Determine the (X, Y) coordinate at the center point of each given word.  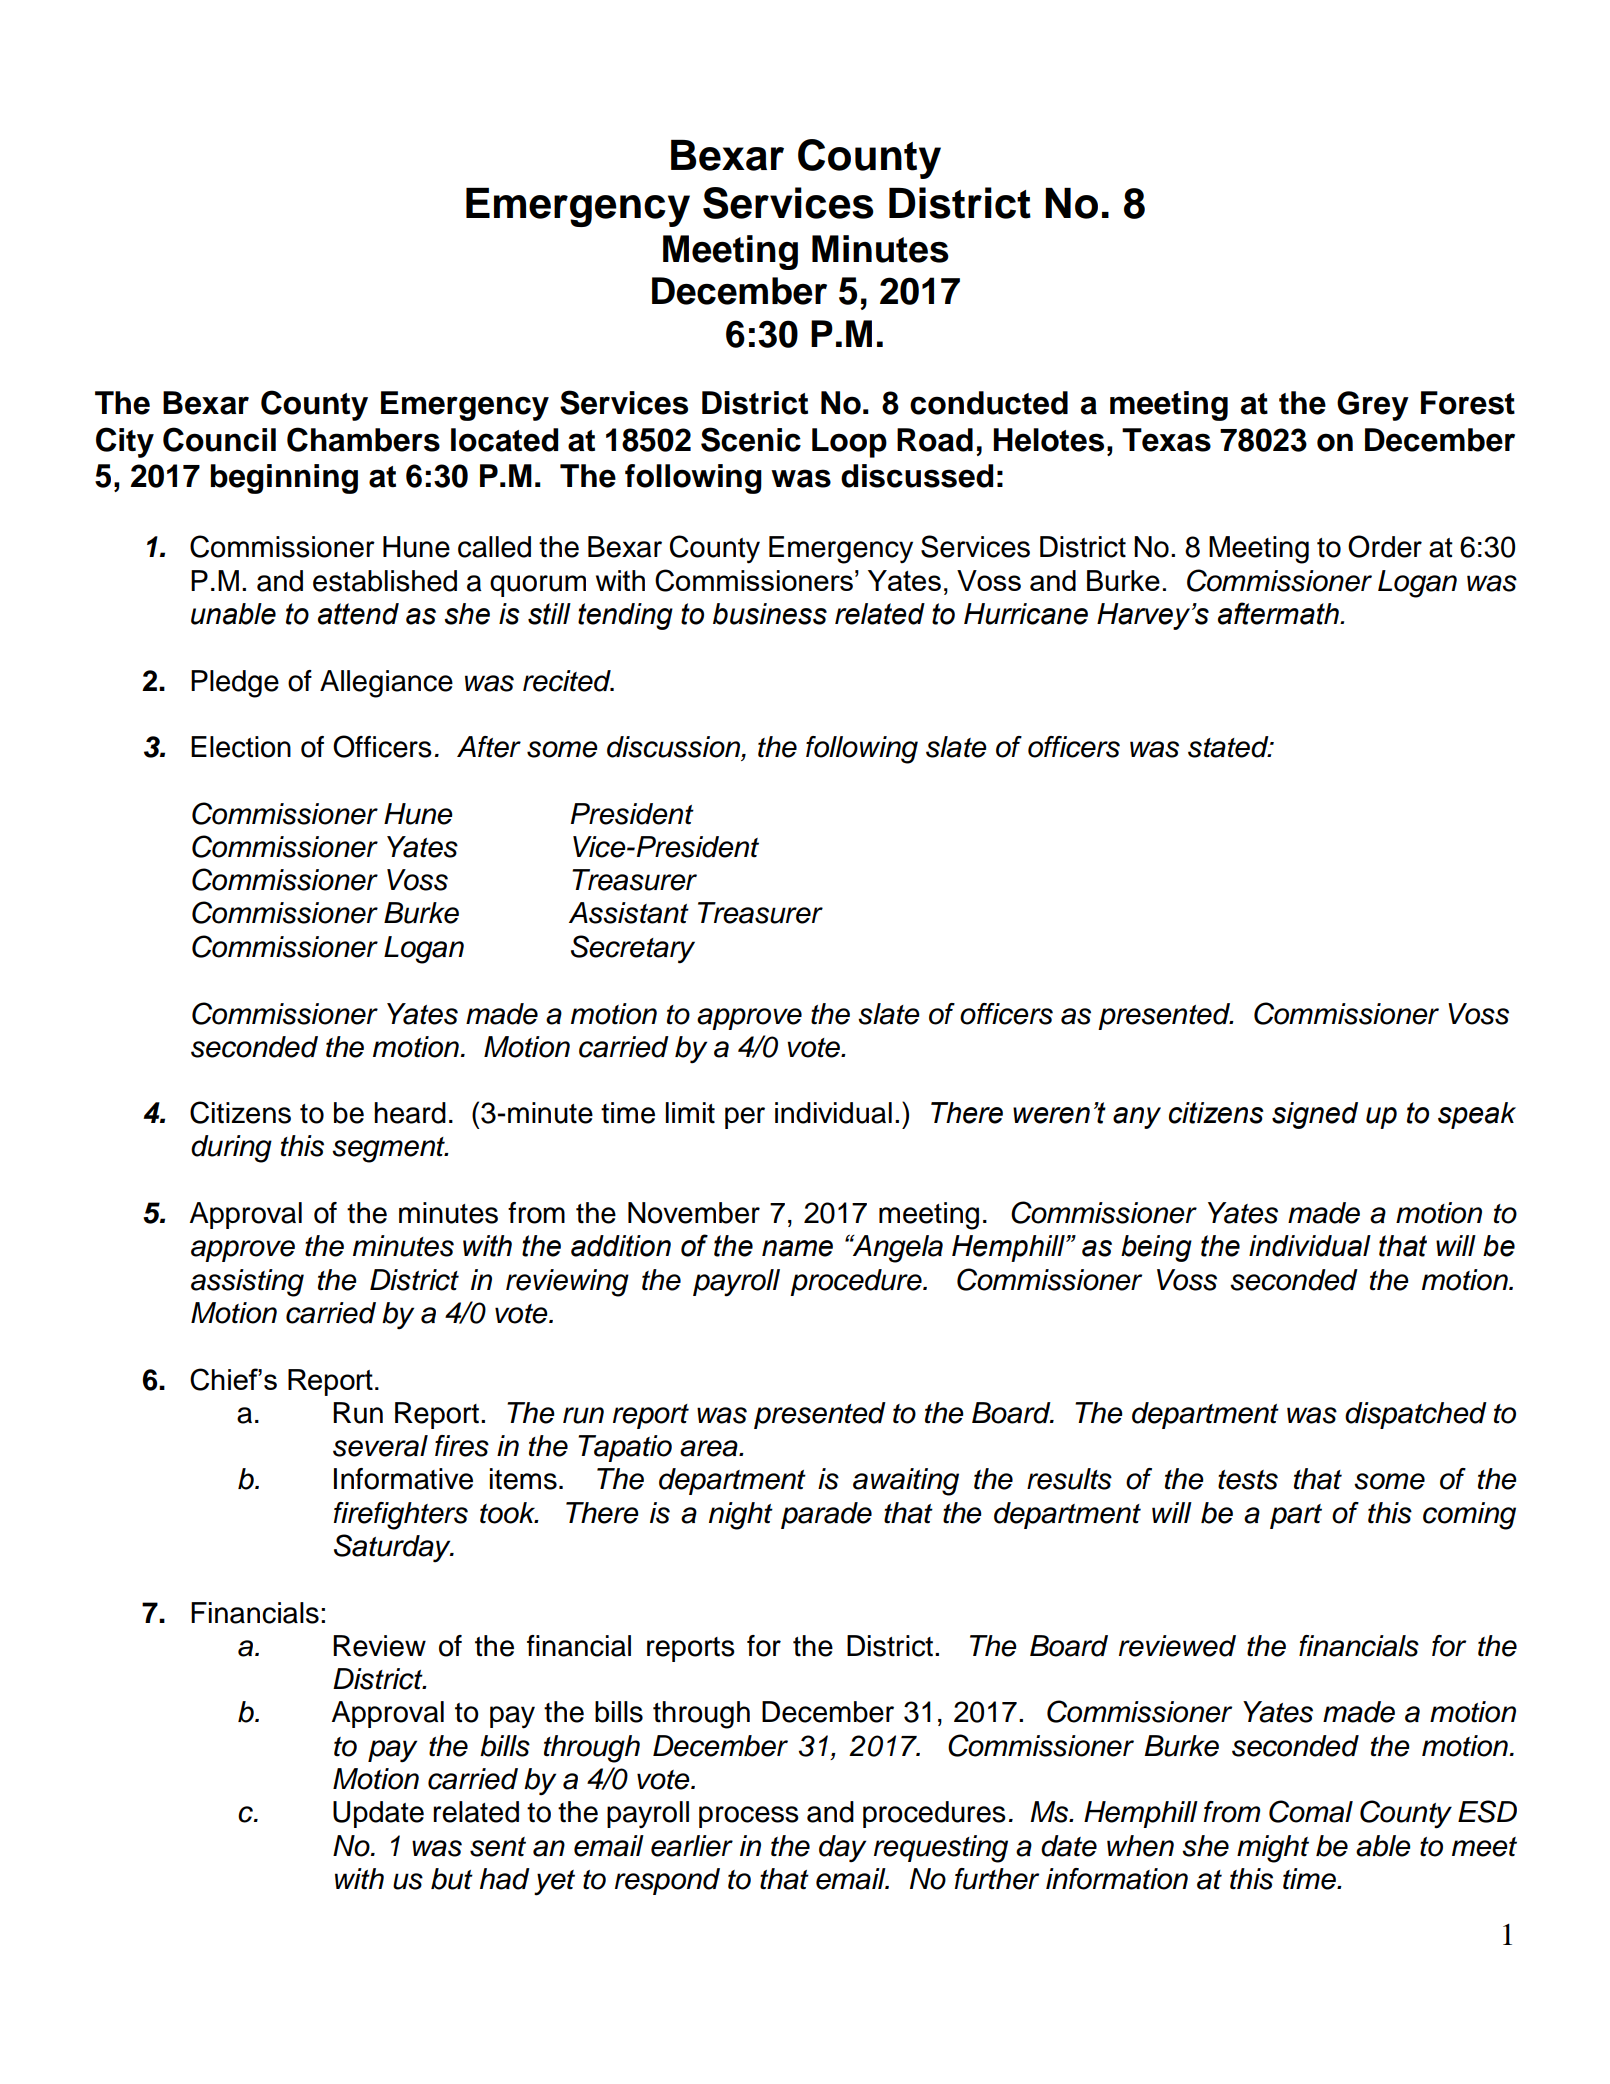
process (749, 1817)
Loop (849, 443)
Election (241, 747)
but (452, 1879)
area (710, 1448)
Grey (1373, 406)
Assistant (629, 913)
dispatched (1416, 1415)
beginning (284, 479)
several (380, 1446)
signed (1315, 1115)
